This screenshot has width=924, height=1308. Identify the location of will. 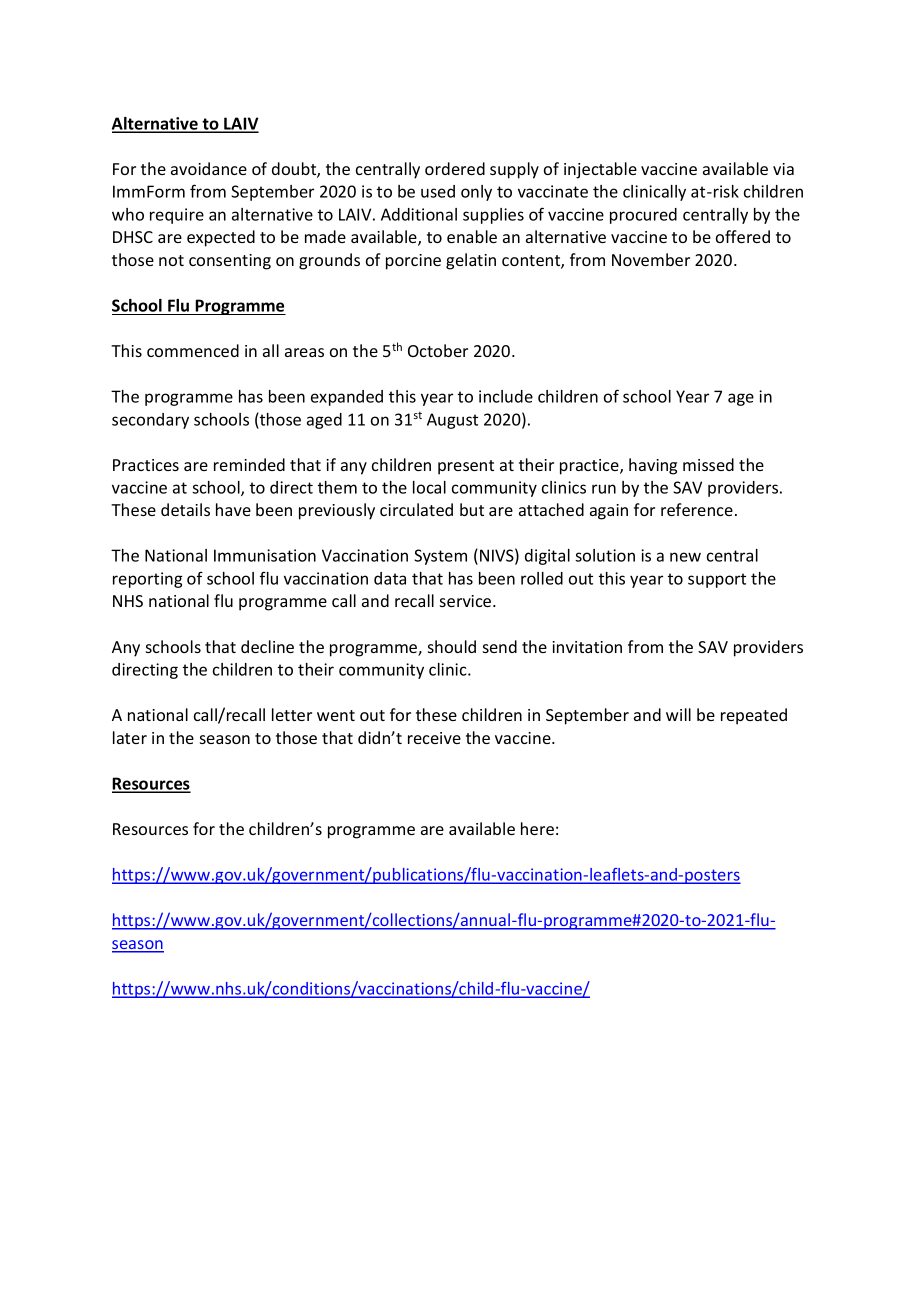
(678, 714).
